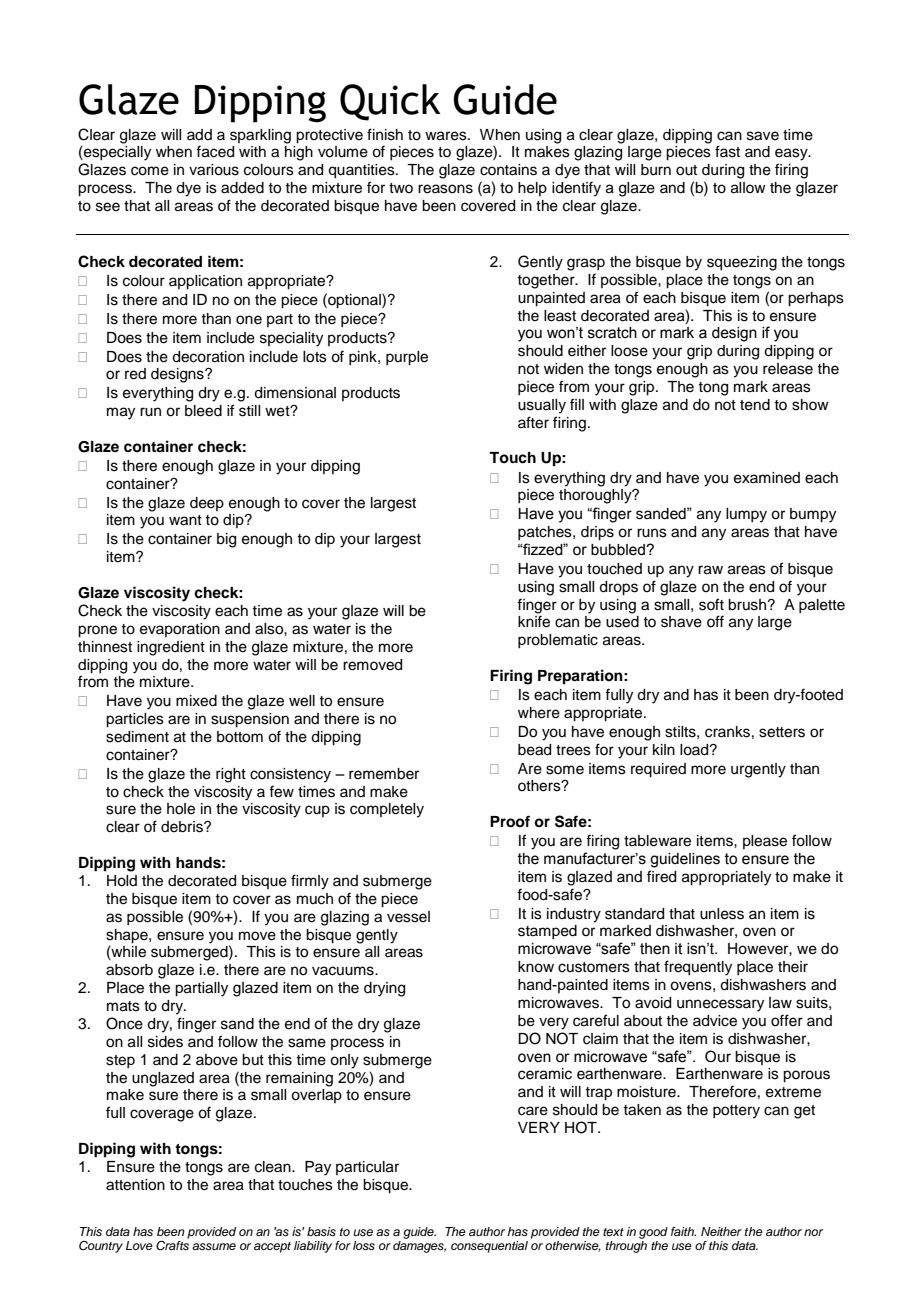 This image has width=924, height=1308. I want to click on absorb, so click(129, 970).
